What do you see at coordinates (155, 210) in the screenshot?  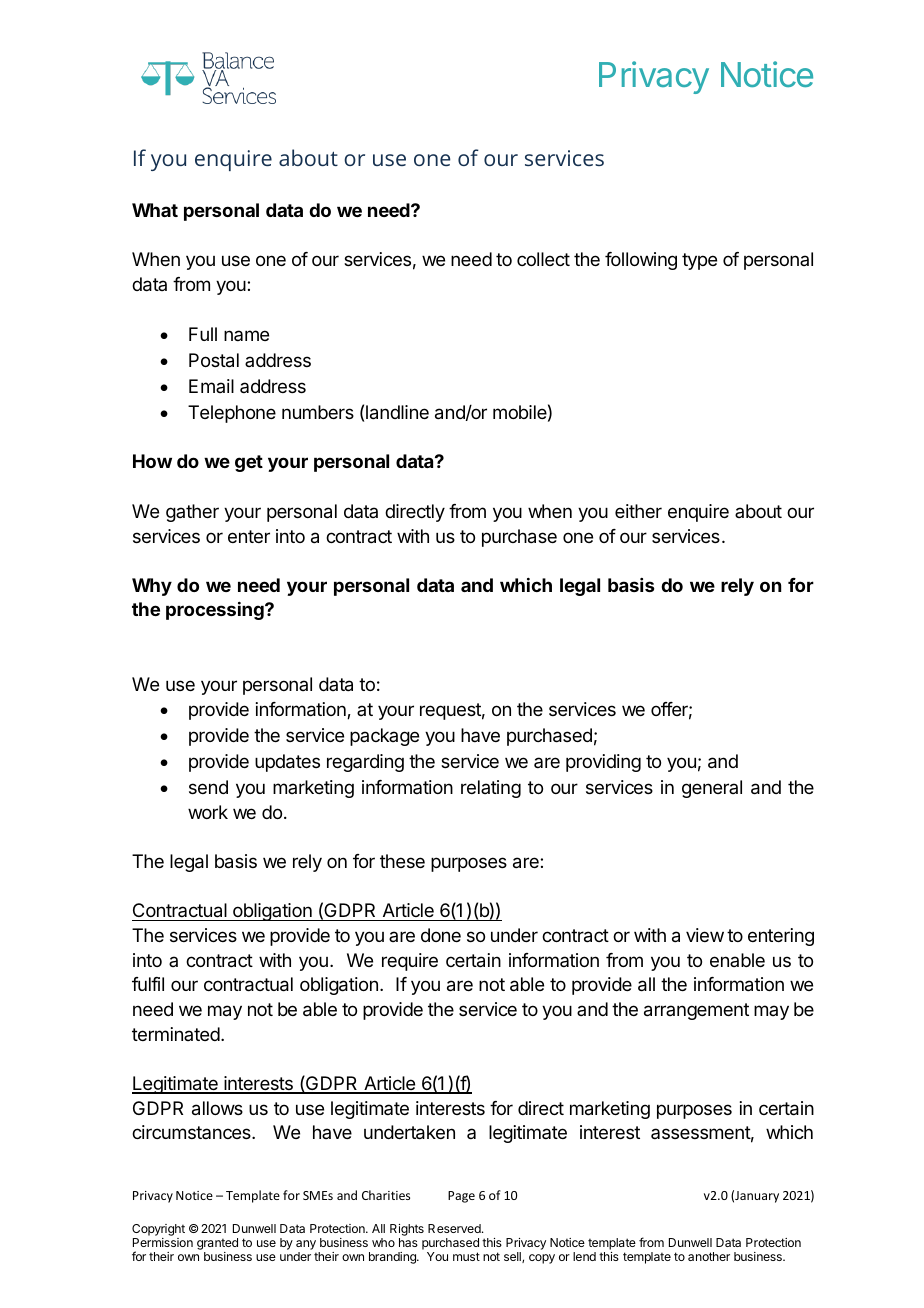 I see `What` at bounding box center [155, 210].
